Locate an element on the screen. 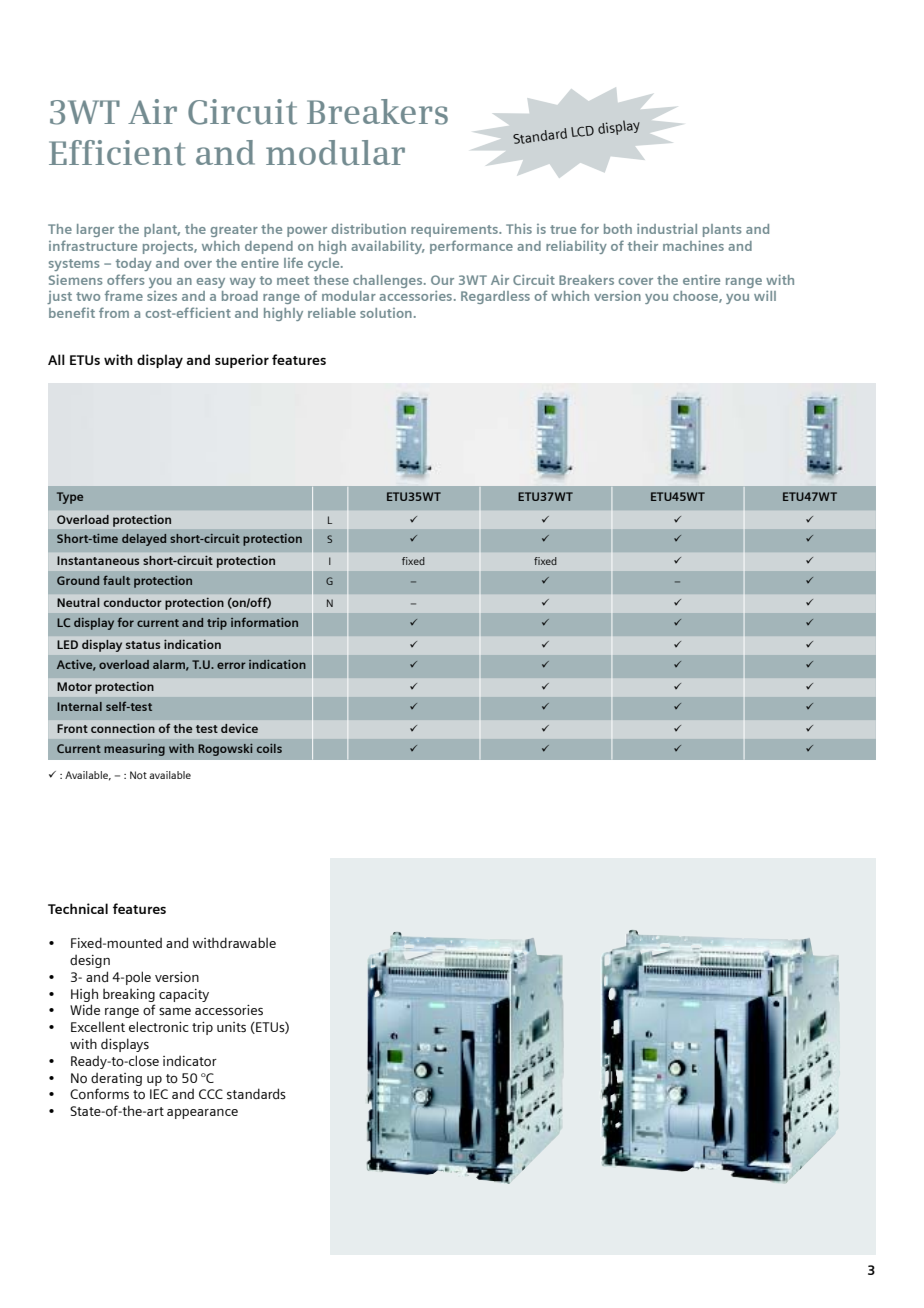  coils is located at coordinates (269, 748).
